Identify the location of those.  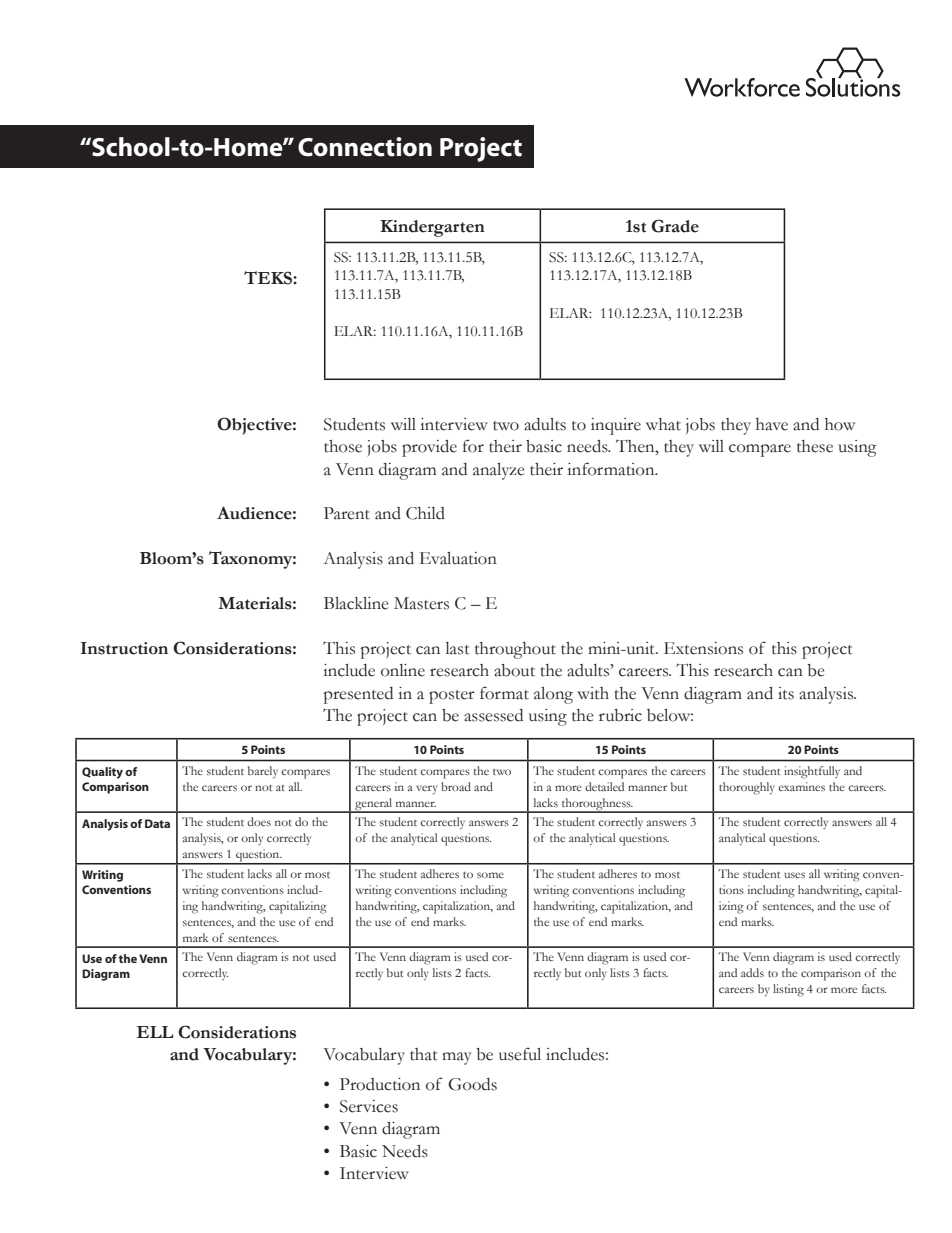
(343, 446).
